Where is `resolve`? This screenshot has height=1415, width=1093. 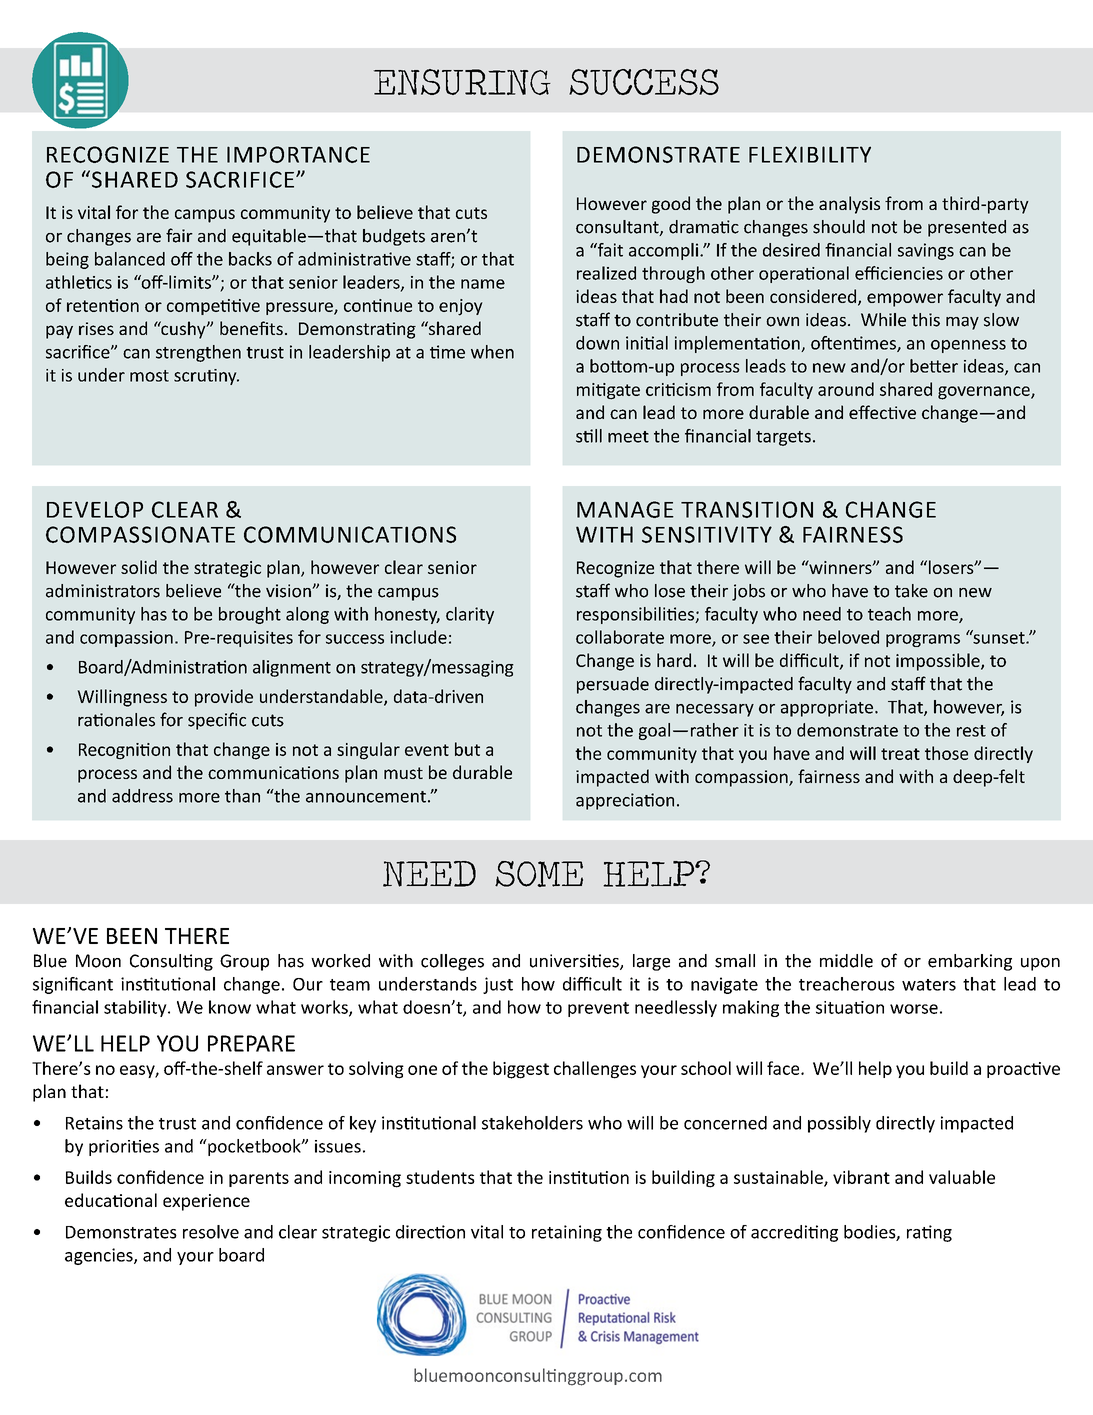
resolve is located at coordinates (211, 1232).
